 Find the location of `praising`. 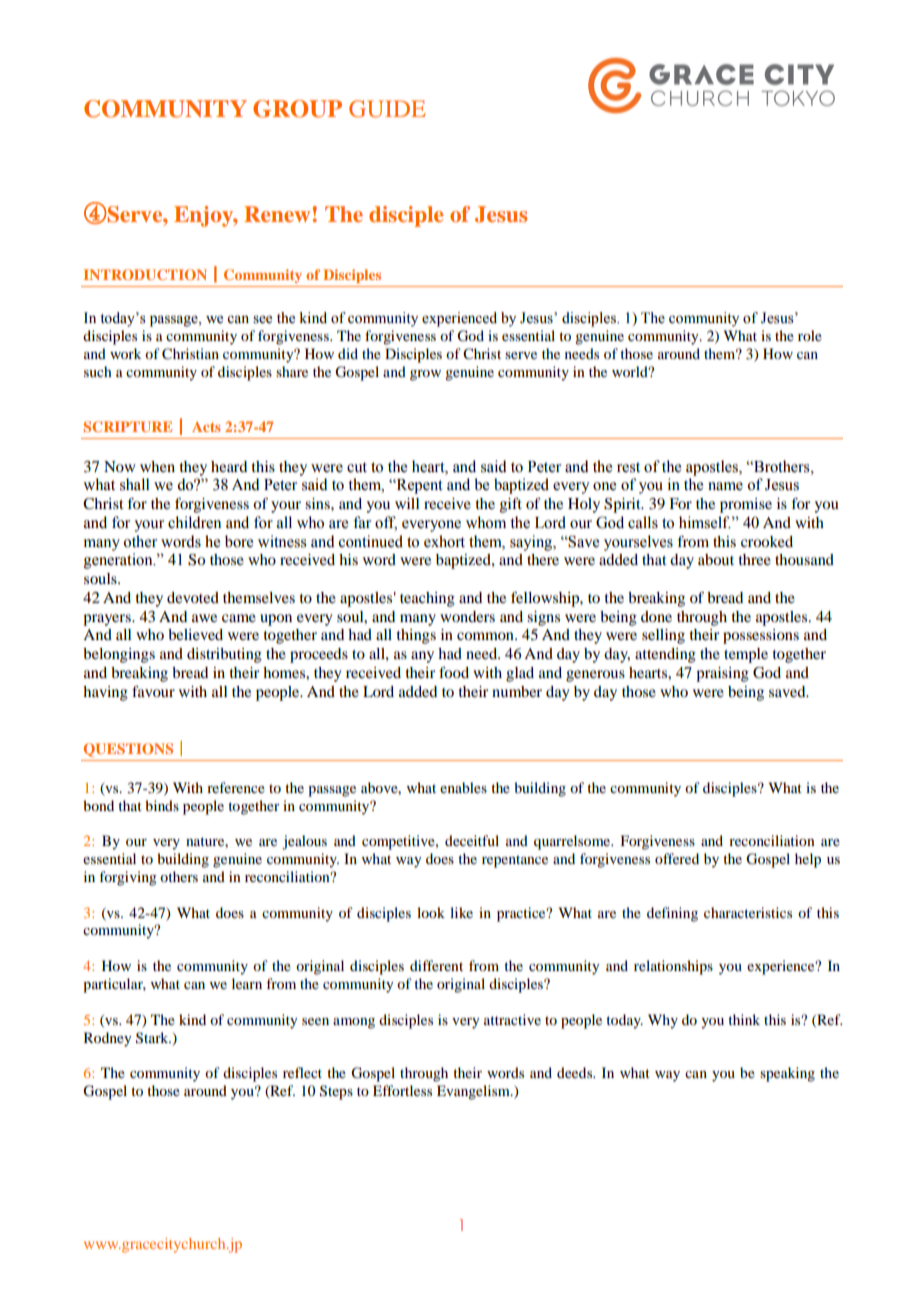

praising is located at coordinates (722, 674).
